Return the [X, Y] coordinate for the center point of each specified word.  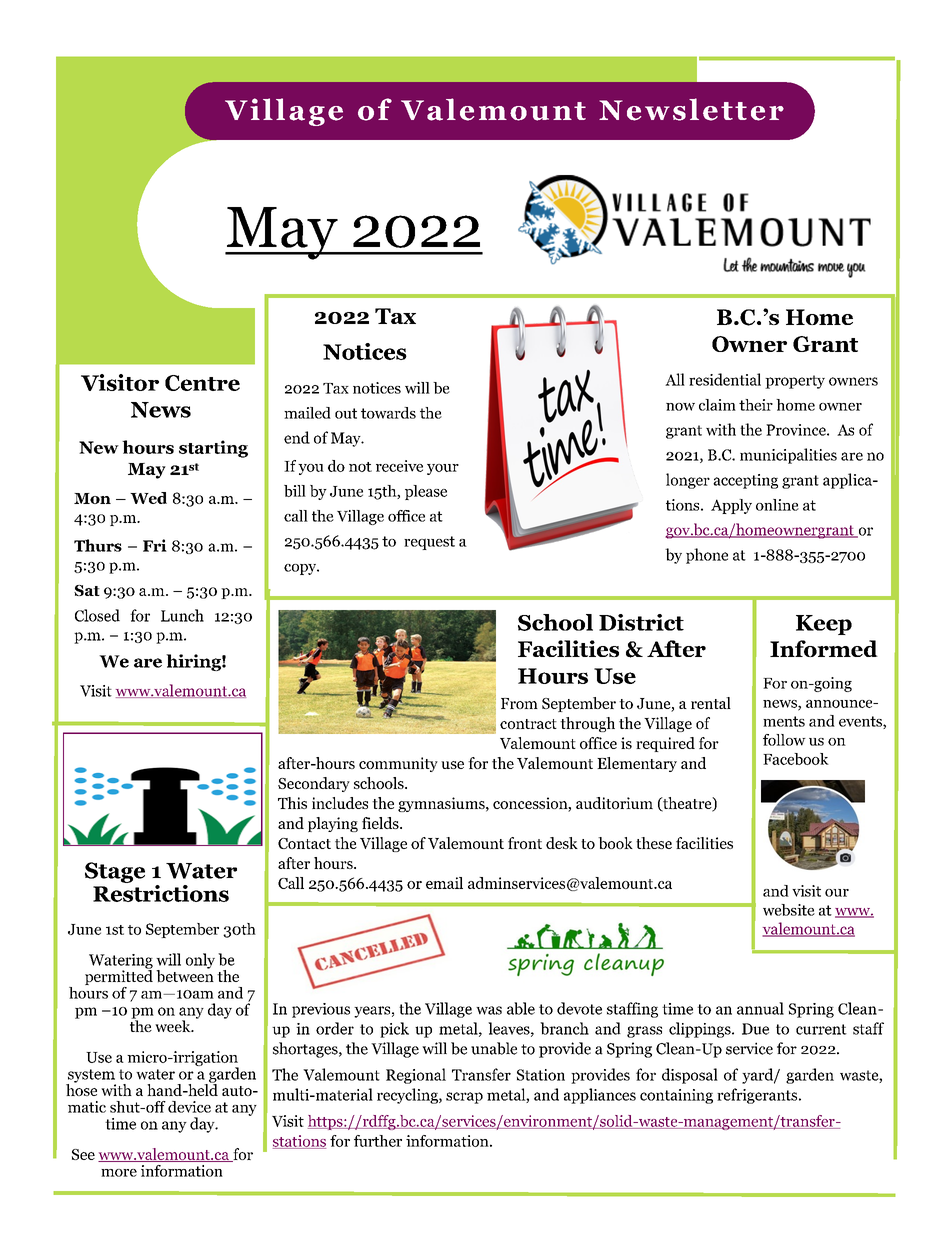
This [292, 803]
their [756, 405]
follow [784, 740]
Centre [202, 383]
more [119, 1173]
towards [388, 413]
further [378, 1141]
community [398, 764]
